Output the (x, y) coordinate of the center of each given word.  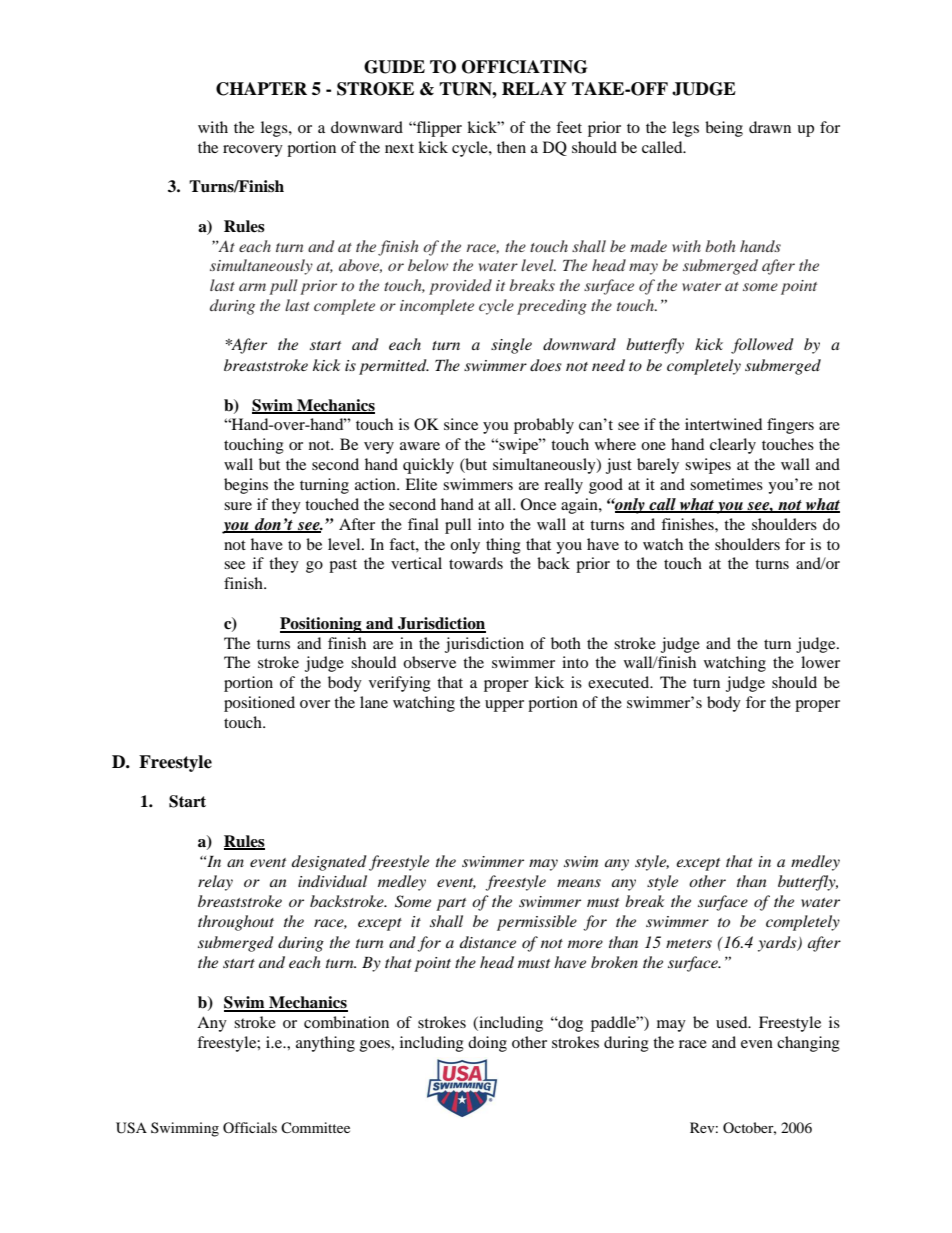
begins (246, 486)
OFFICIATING (524, 67)
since (461, 424)
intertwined (723, 424)
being (724, 129)
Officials (250, 1127)
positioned (259, 704)
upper (504, 706)
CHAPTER (261, 89)
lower (820, 662)
